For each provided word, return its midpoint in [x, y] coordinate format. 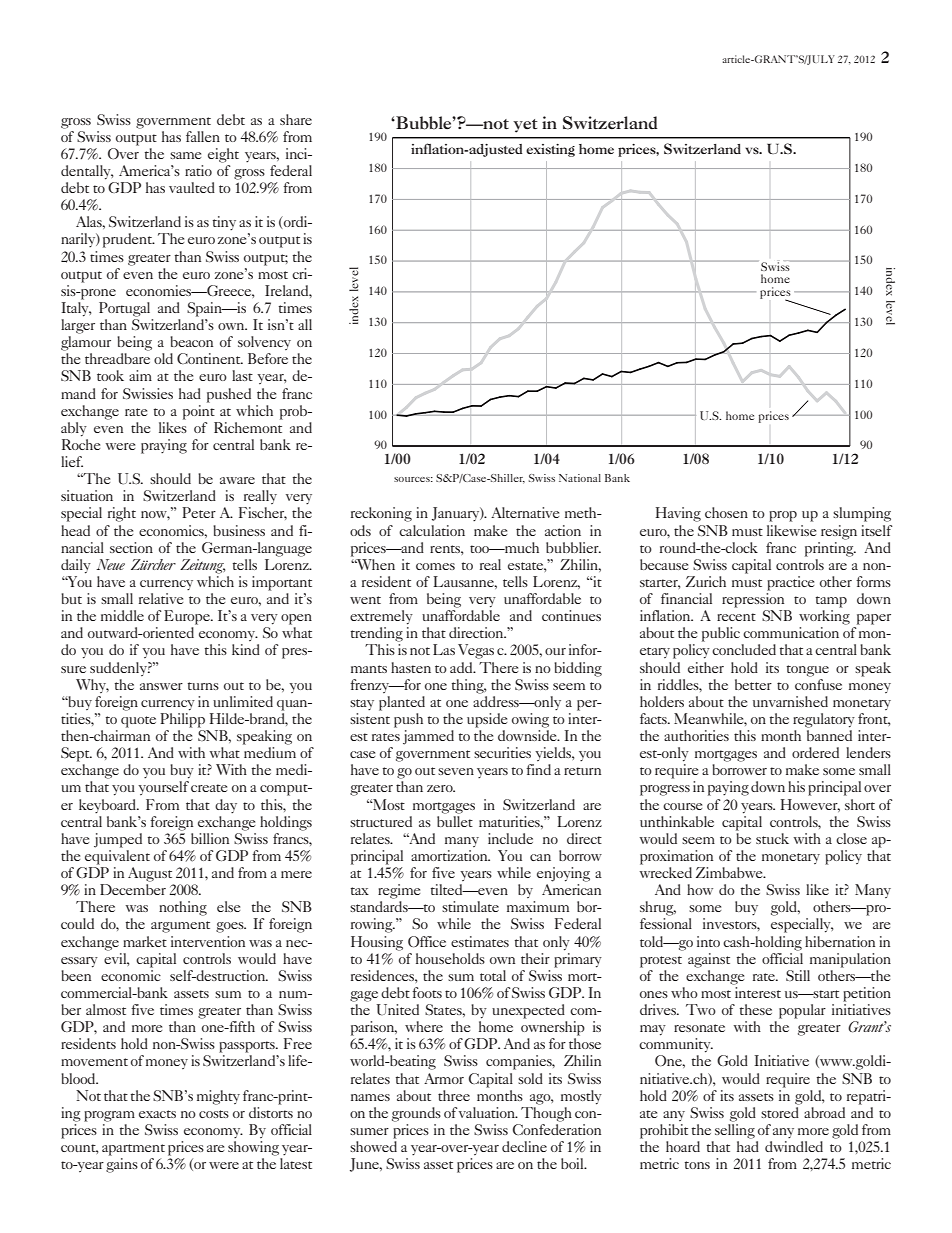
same [185, 155]
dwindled [794, 1146]
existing [550, 150]
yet [525, 126]
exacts [157, 1114]
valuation [488, 1112]
